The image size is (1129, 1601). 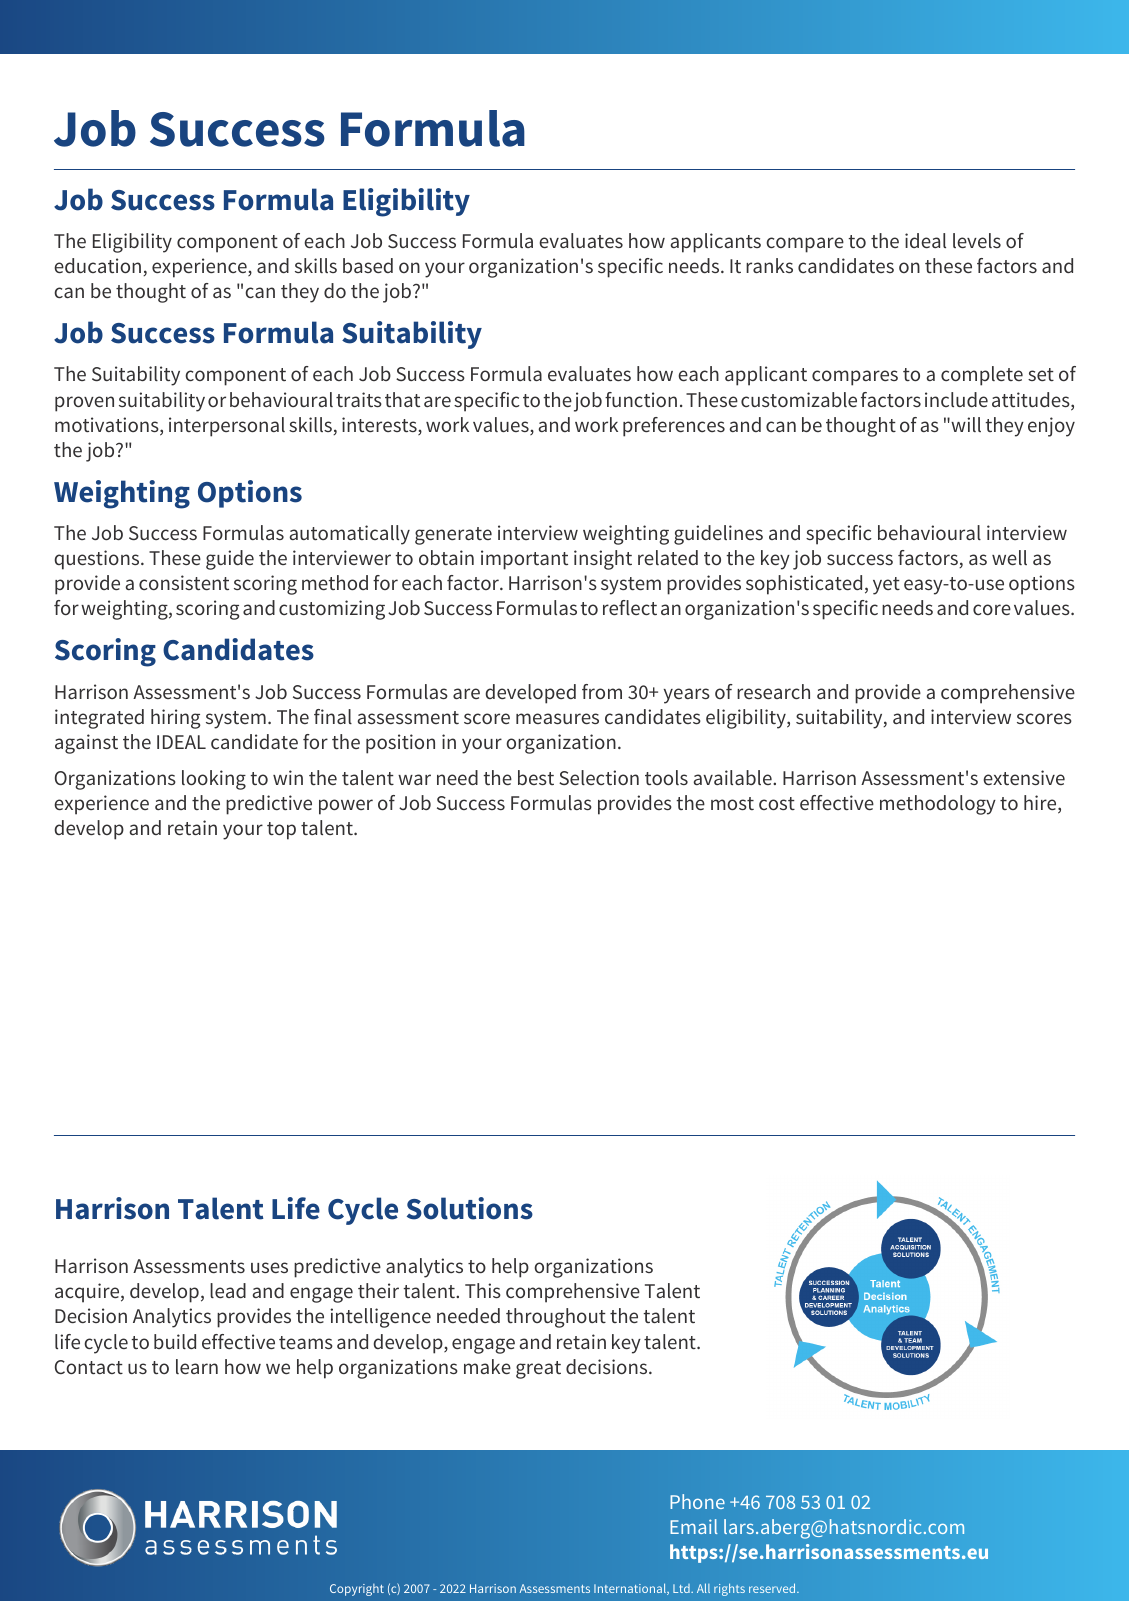 I want to click on Selection, so click(x=599, y=777).
